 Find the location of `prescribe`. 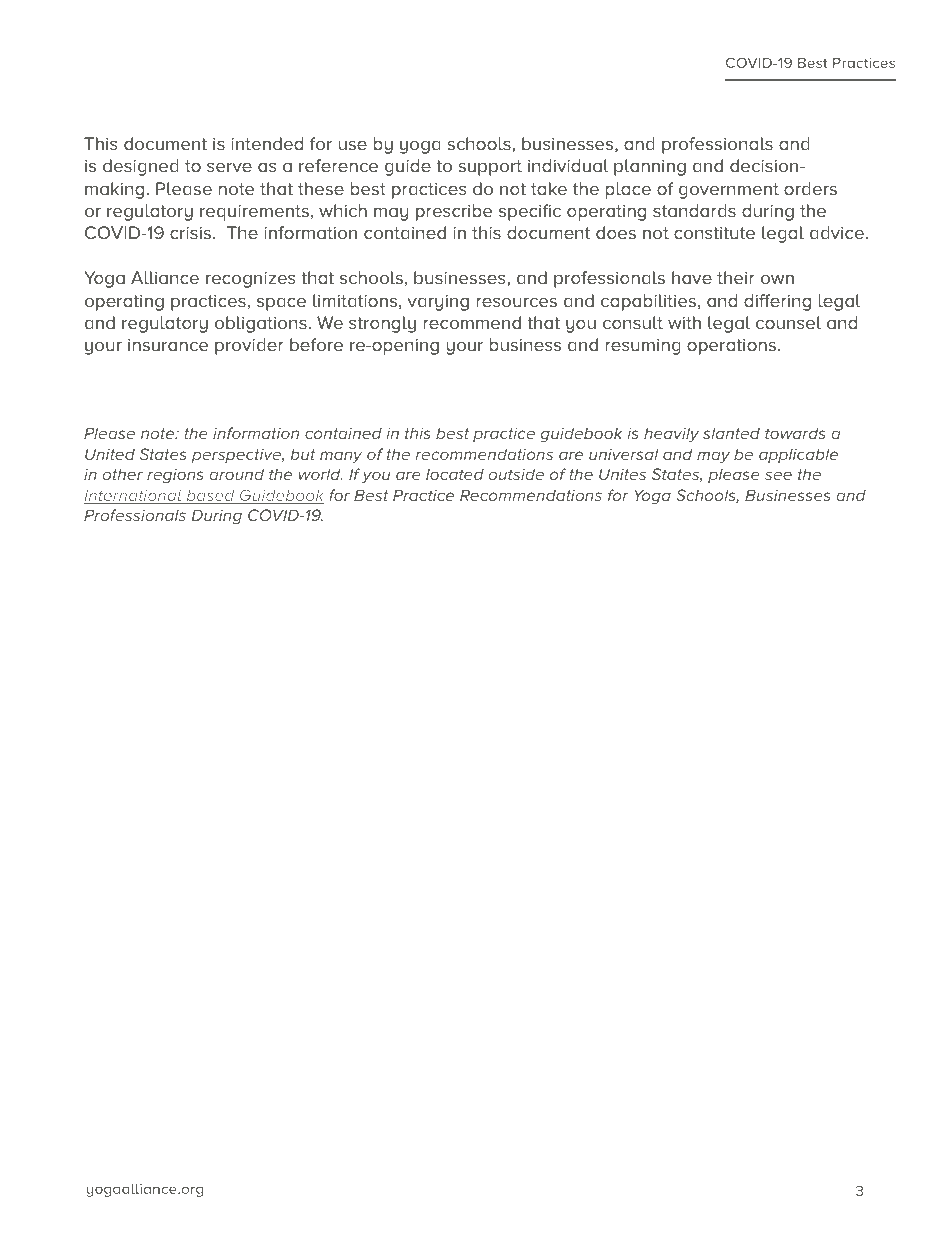

prescribe is located at coordinates (454, 212).
